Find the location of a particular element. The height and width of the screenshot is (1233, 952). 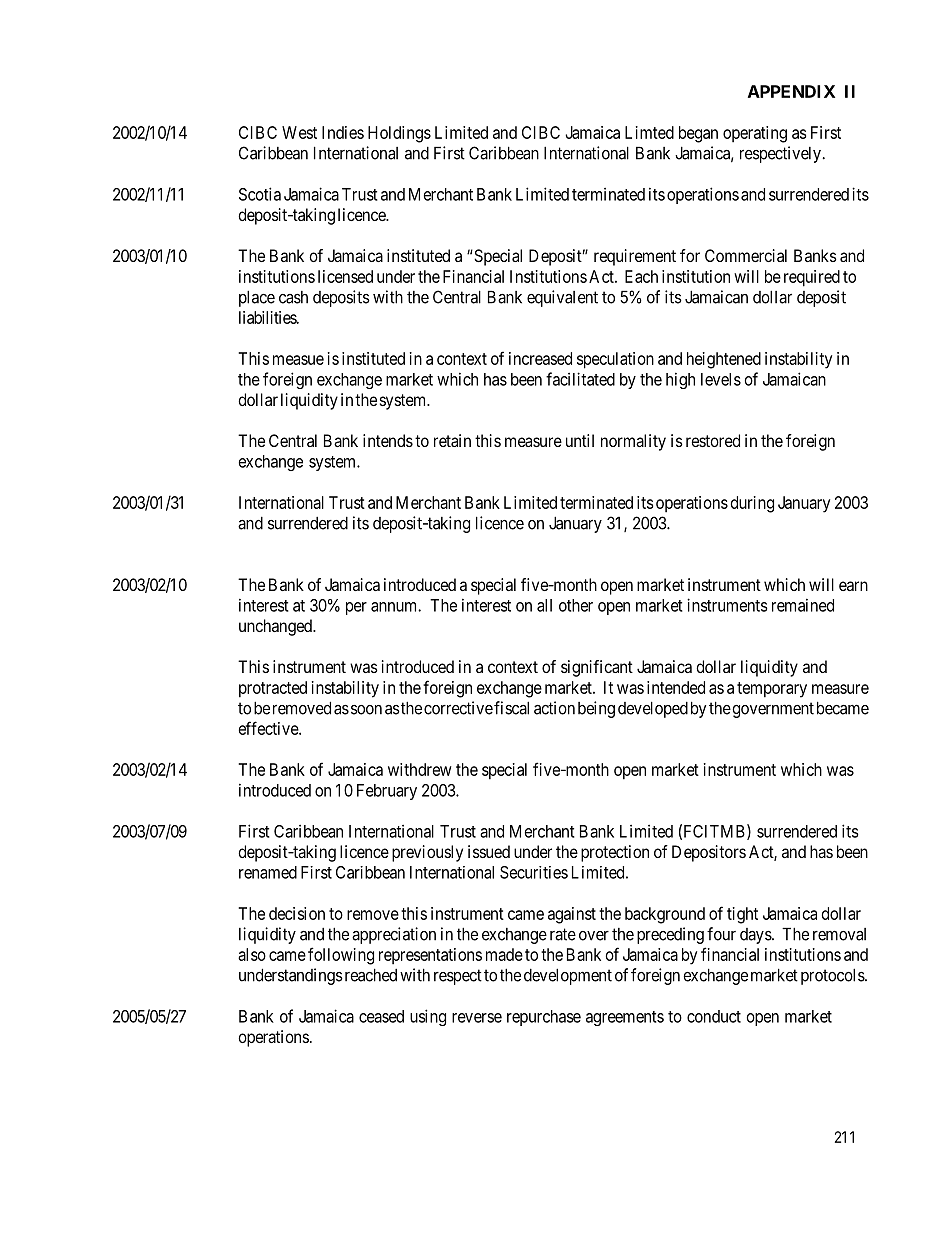

operating is located at coordinates (755, 134).
